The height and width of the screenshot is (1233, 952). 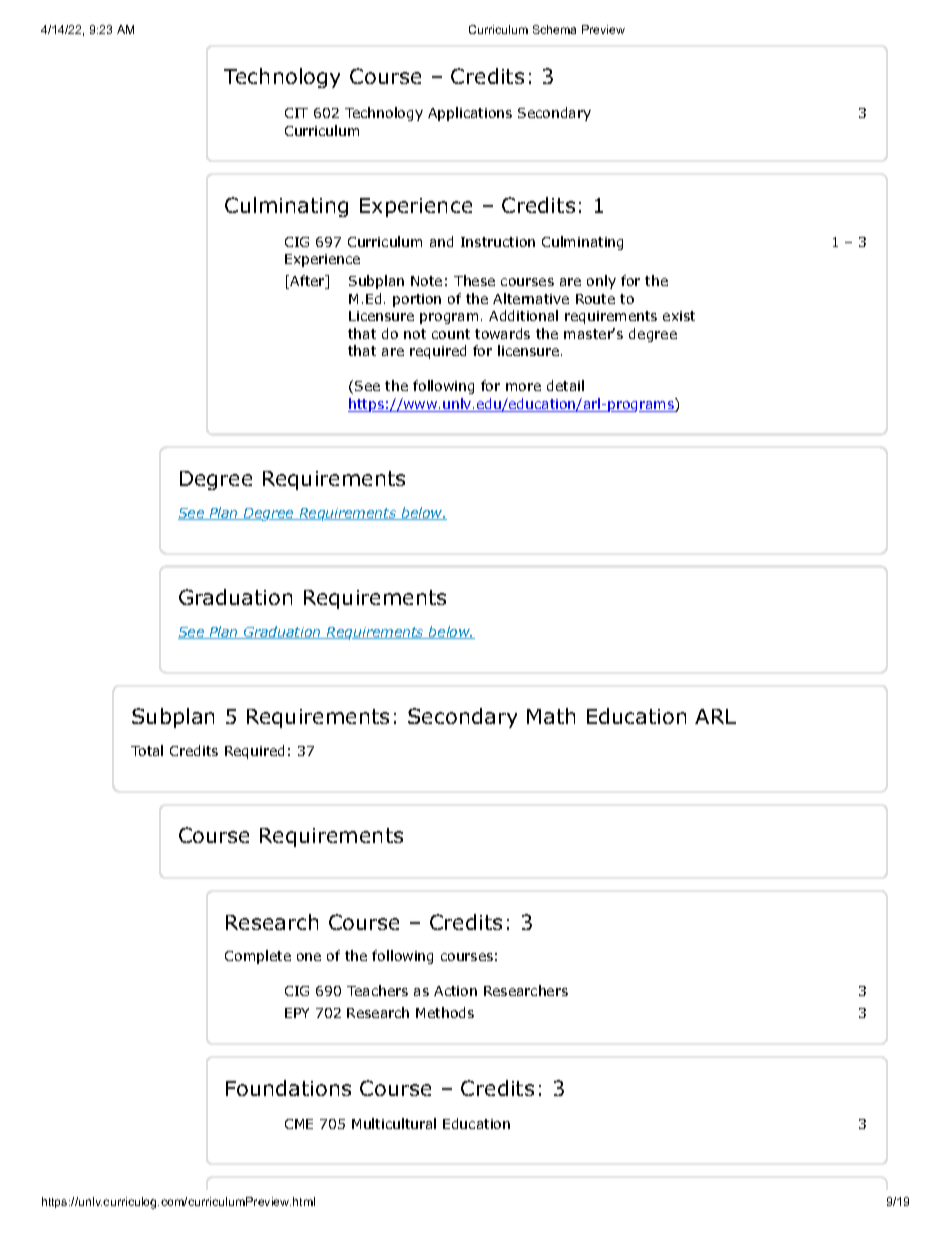 I want to click on Methods, so click(x=445, y=1012).
